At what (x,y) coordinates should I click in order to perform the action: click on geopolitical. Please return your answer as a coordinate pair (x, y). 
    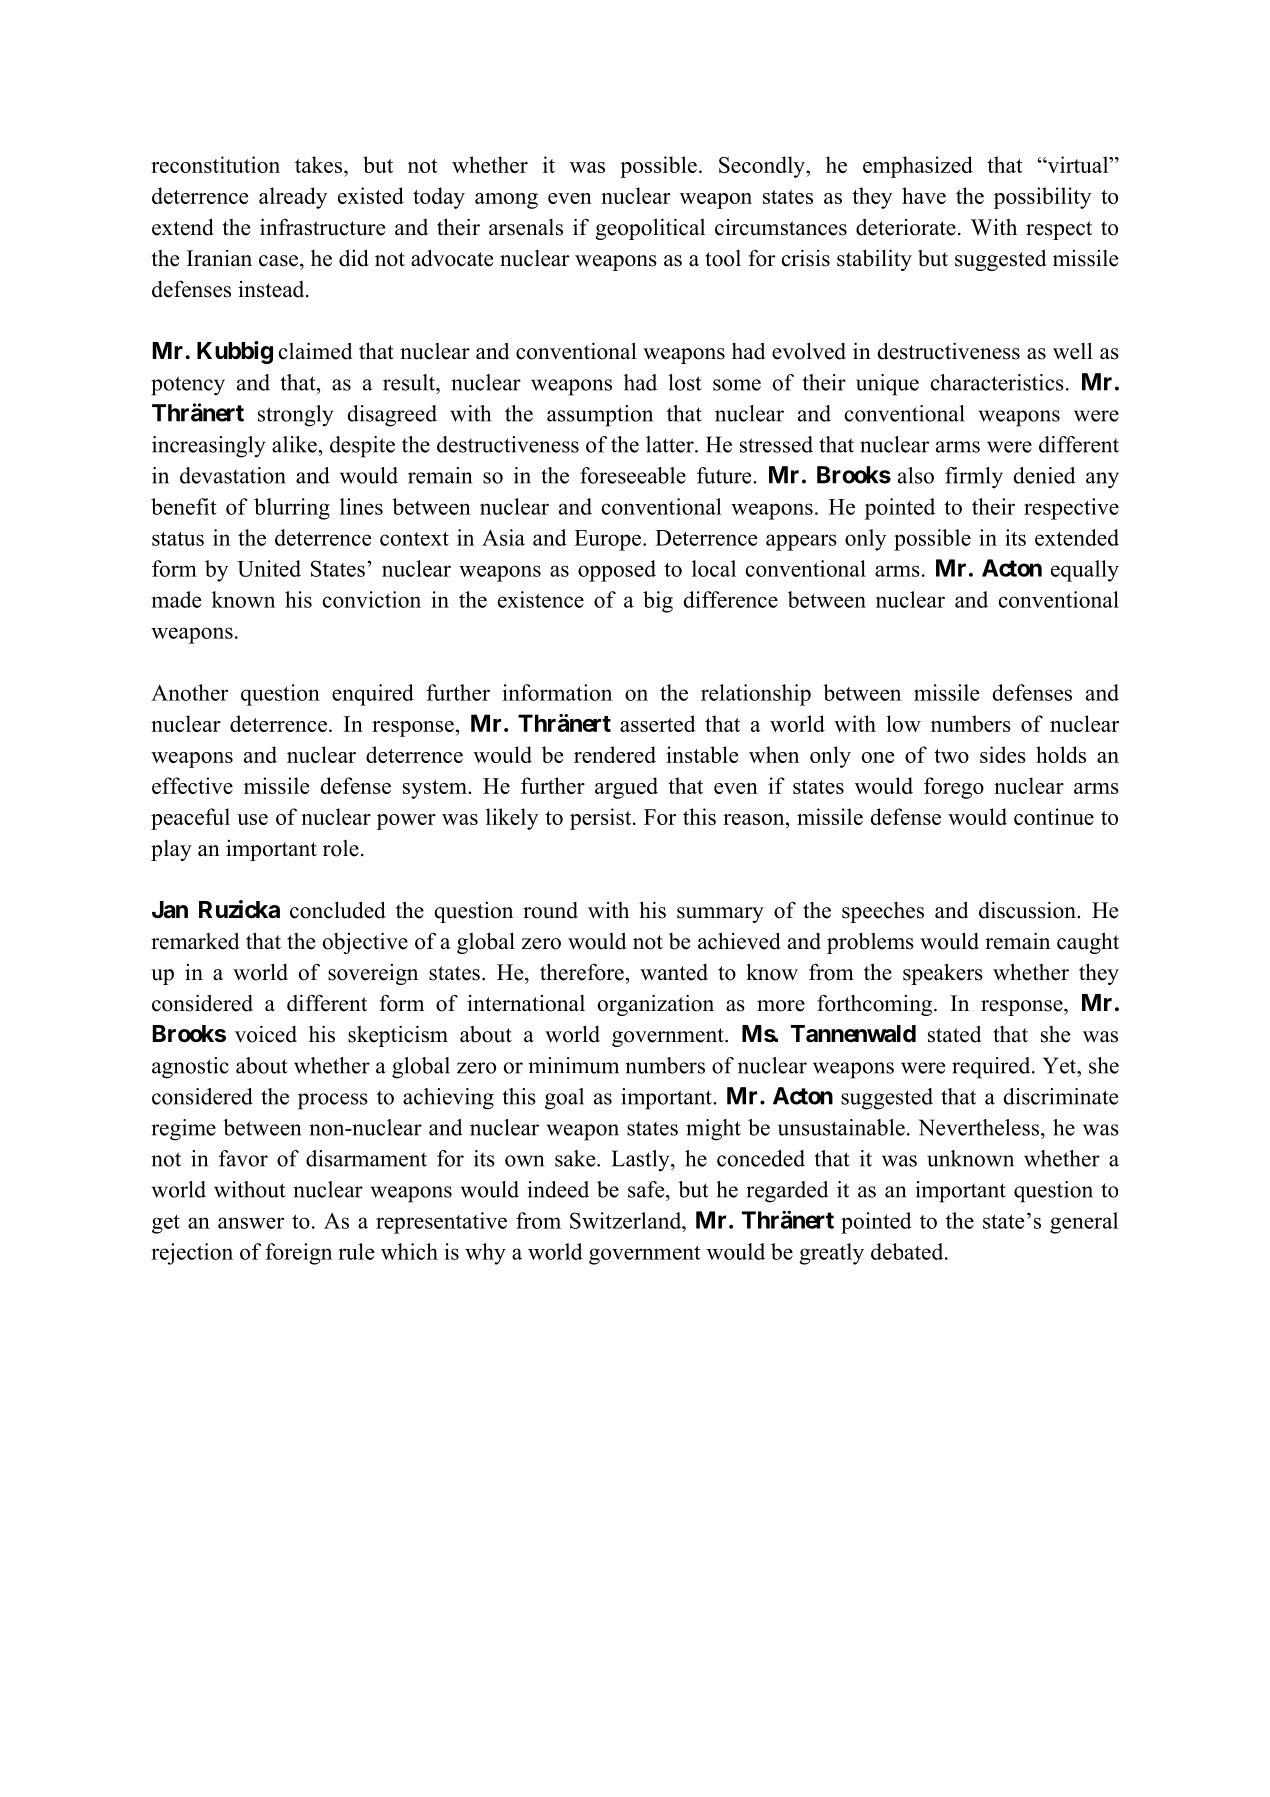
    Looking at the image, I should click on (650, 229).
